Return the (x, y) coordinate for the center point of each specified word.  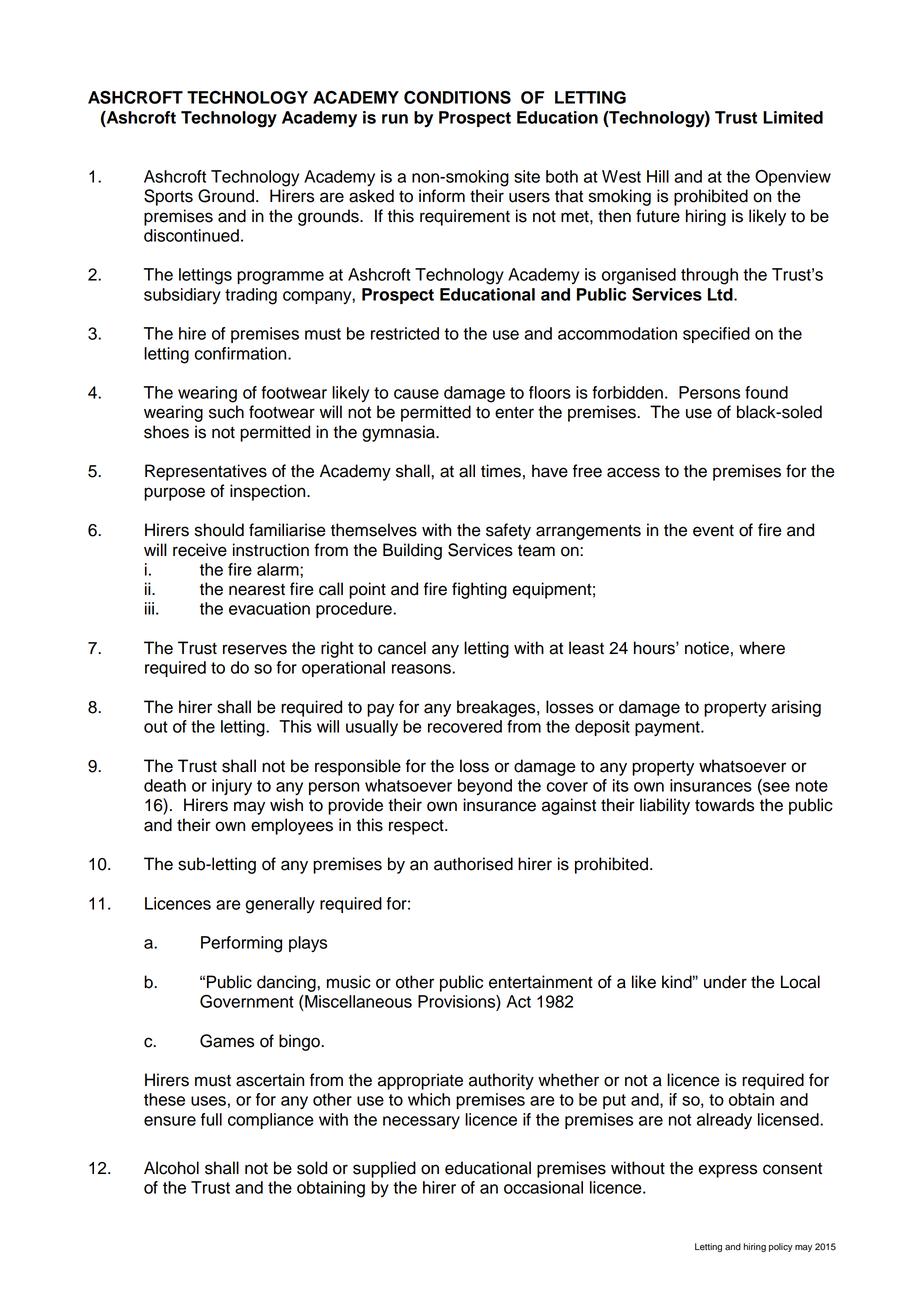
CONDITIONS (457, 97)
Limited (793, 117)
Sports (168, 197)
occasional (543, 1187)
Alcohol (171, 1168)
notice (707, 648)
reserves (255, 649)
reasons (422, 669)
